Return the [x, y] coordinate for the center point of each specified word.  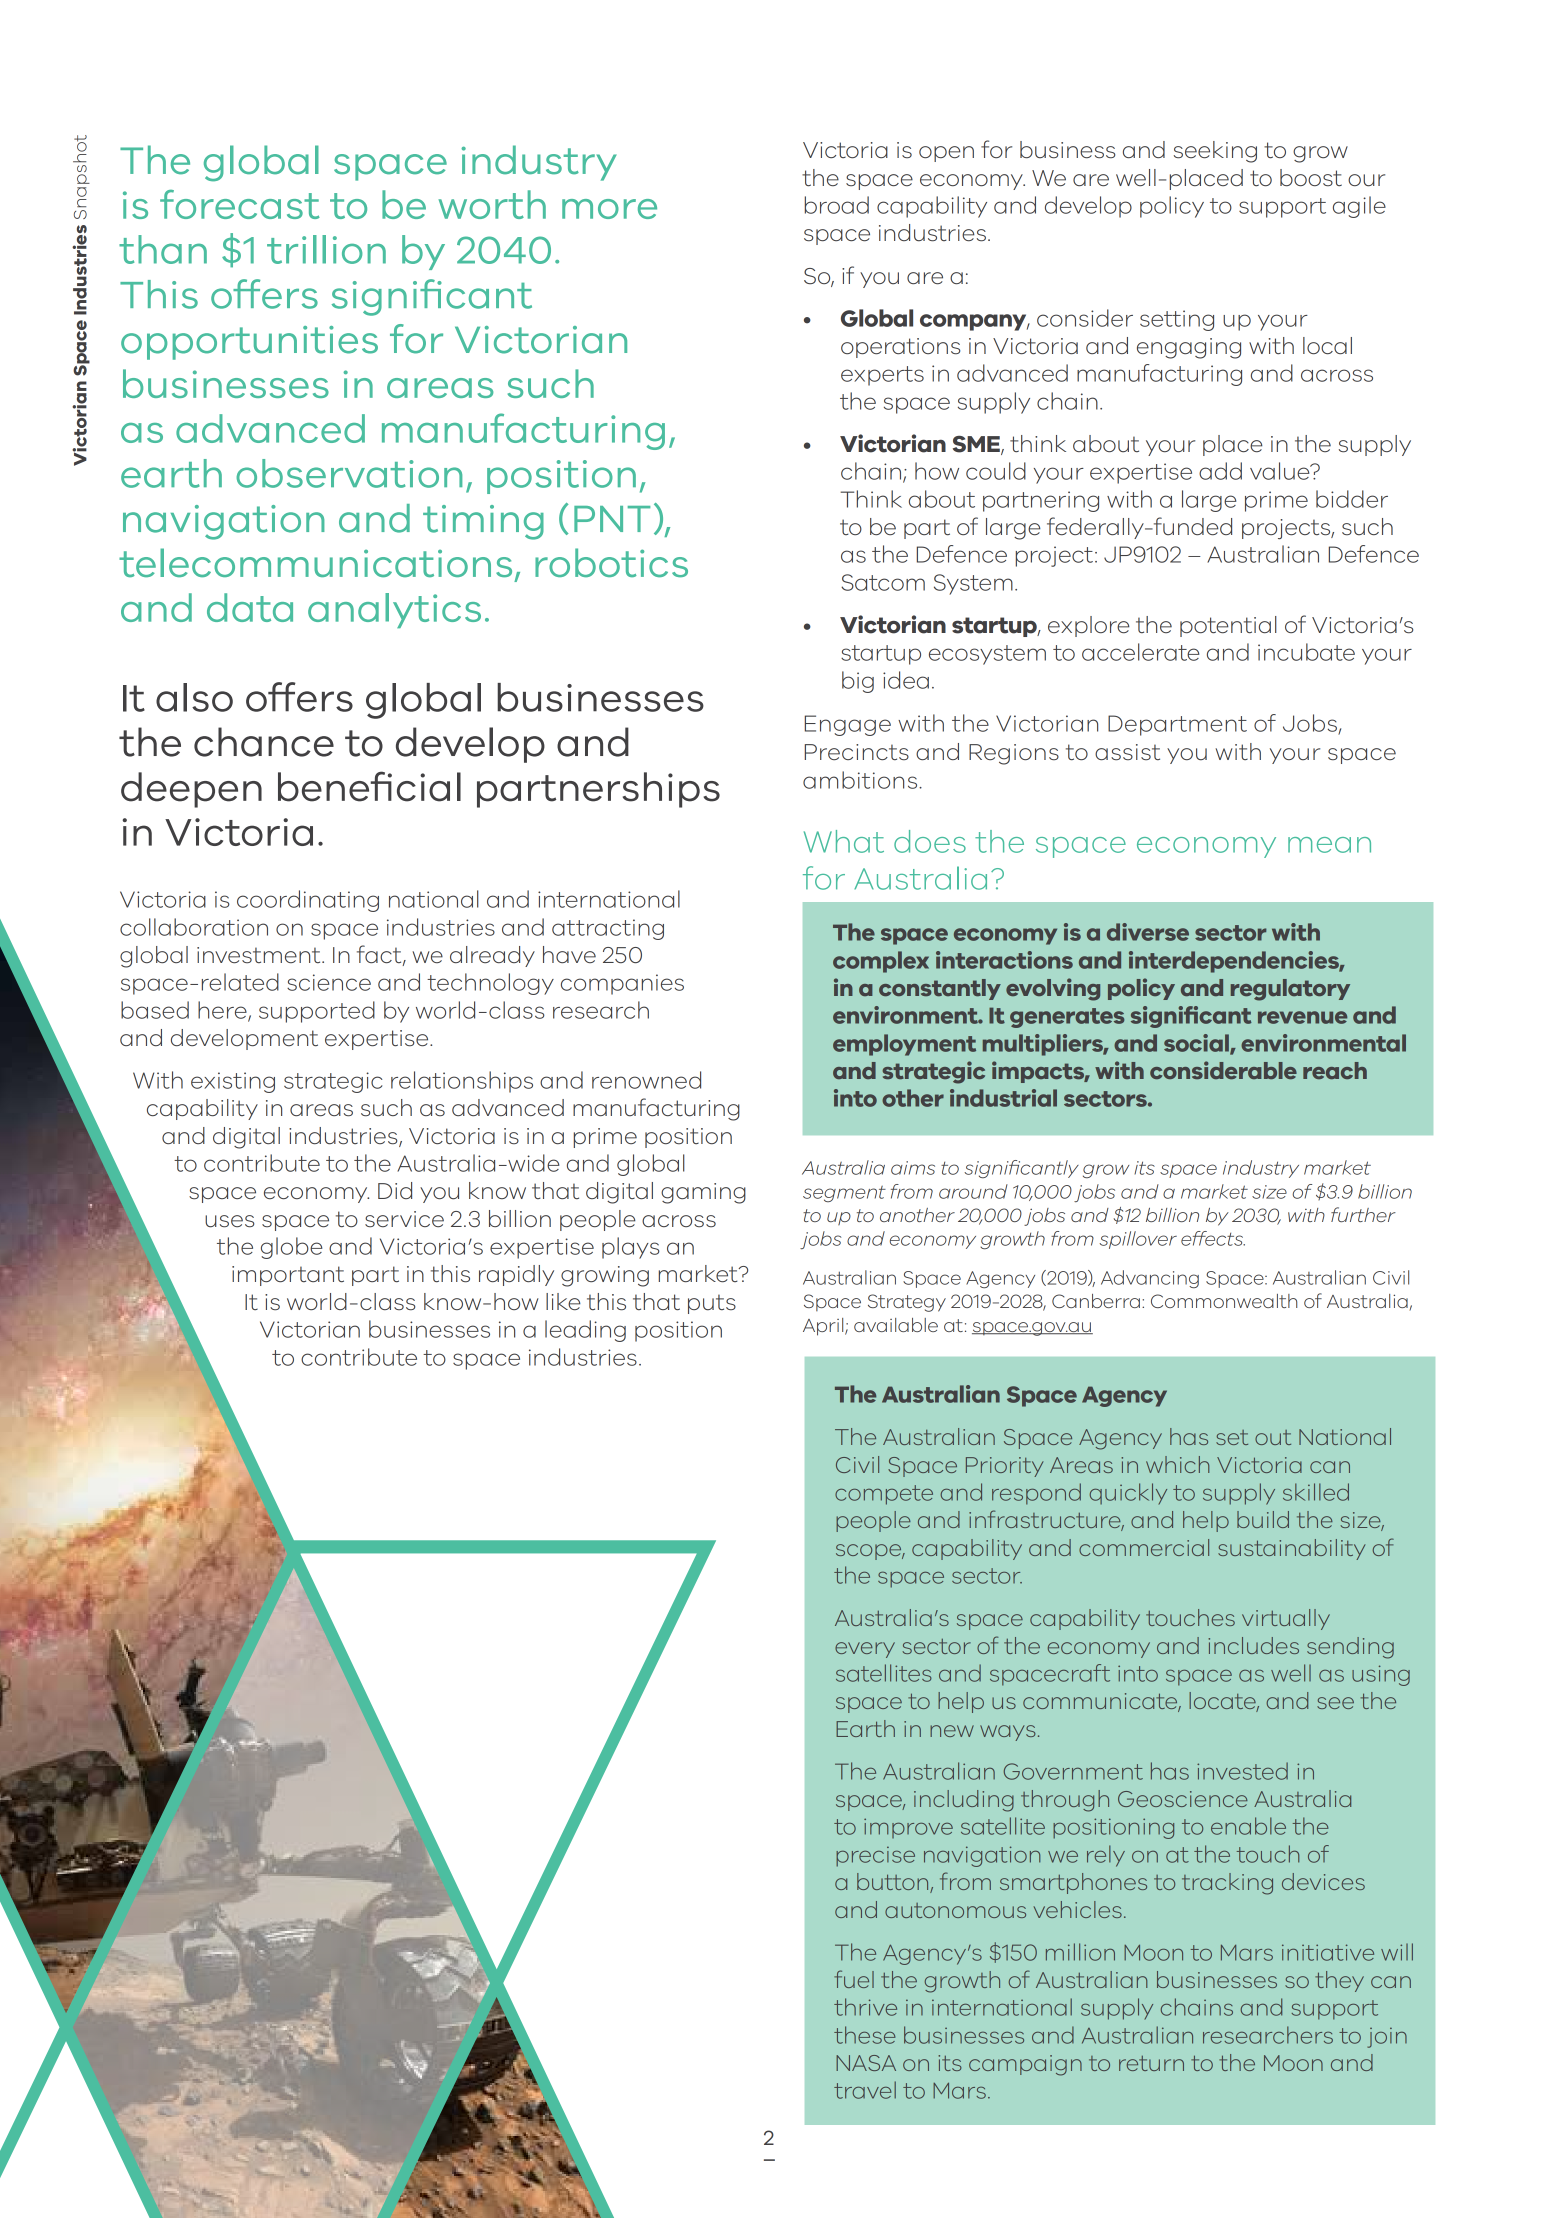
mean [1329, 845]
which [1178, 1464]
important [288, 1276]
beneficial [369, 786]
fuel [854, 1979]
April [824, 1327]
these [865, 2035]
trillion [326, 249]
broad [837, 205]
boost [1311, 177]
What [844, 841]
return [1151, 2063]
